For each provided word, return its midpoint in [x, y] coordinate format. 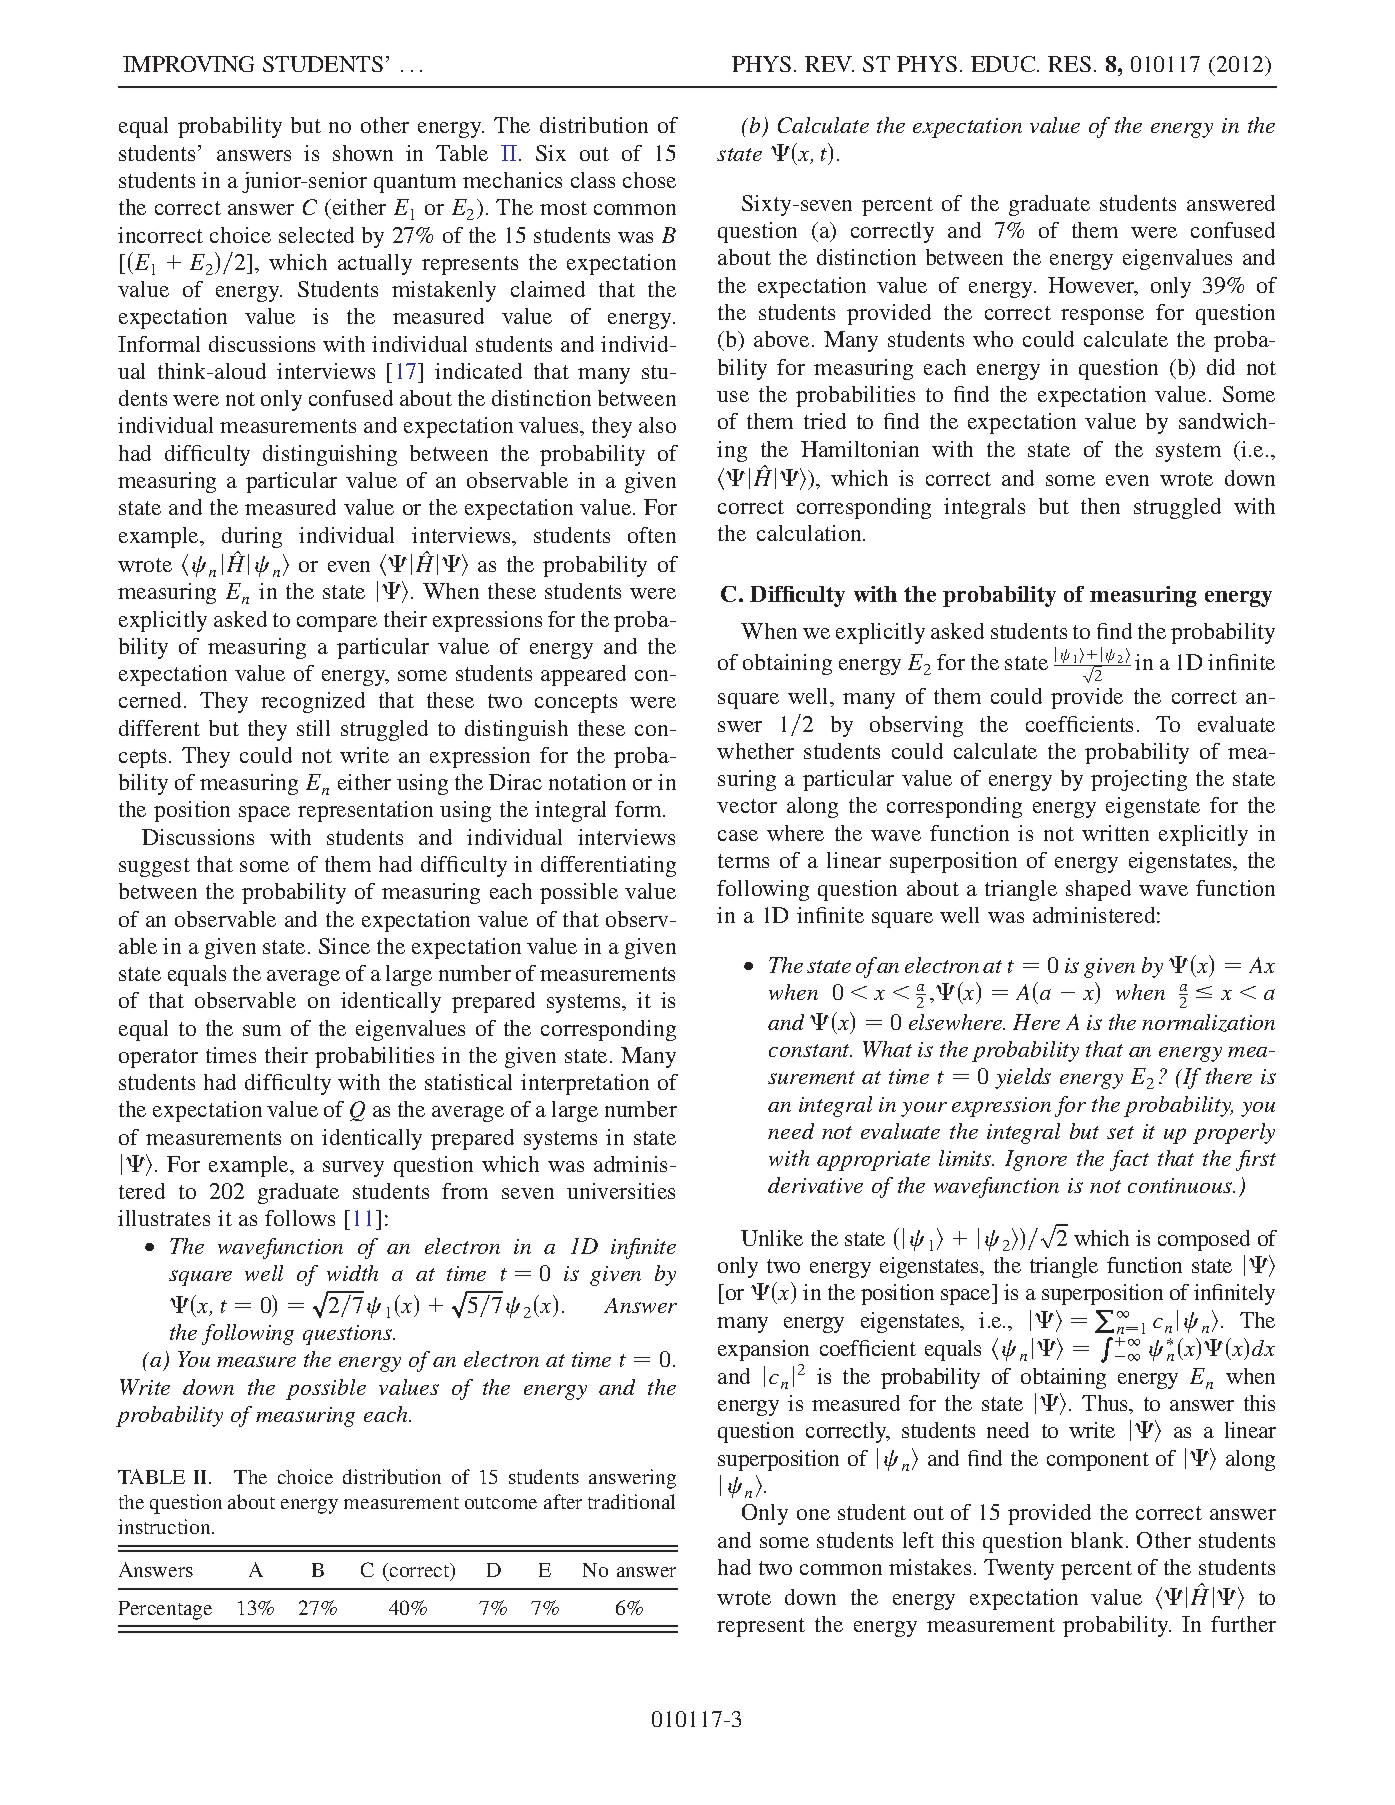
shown [363, 153]
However [1092, 286]
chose [649, 180]
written [1115, 833]
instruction [165, 1526]
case [738, 835]
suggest [154, 867]
